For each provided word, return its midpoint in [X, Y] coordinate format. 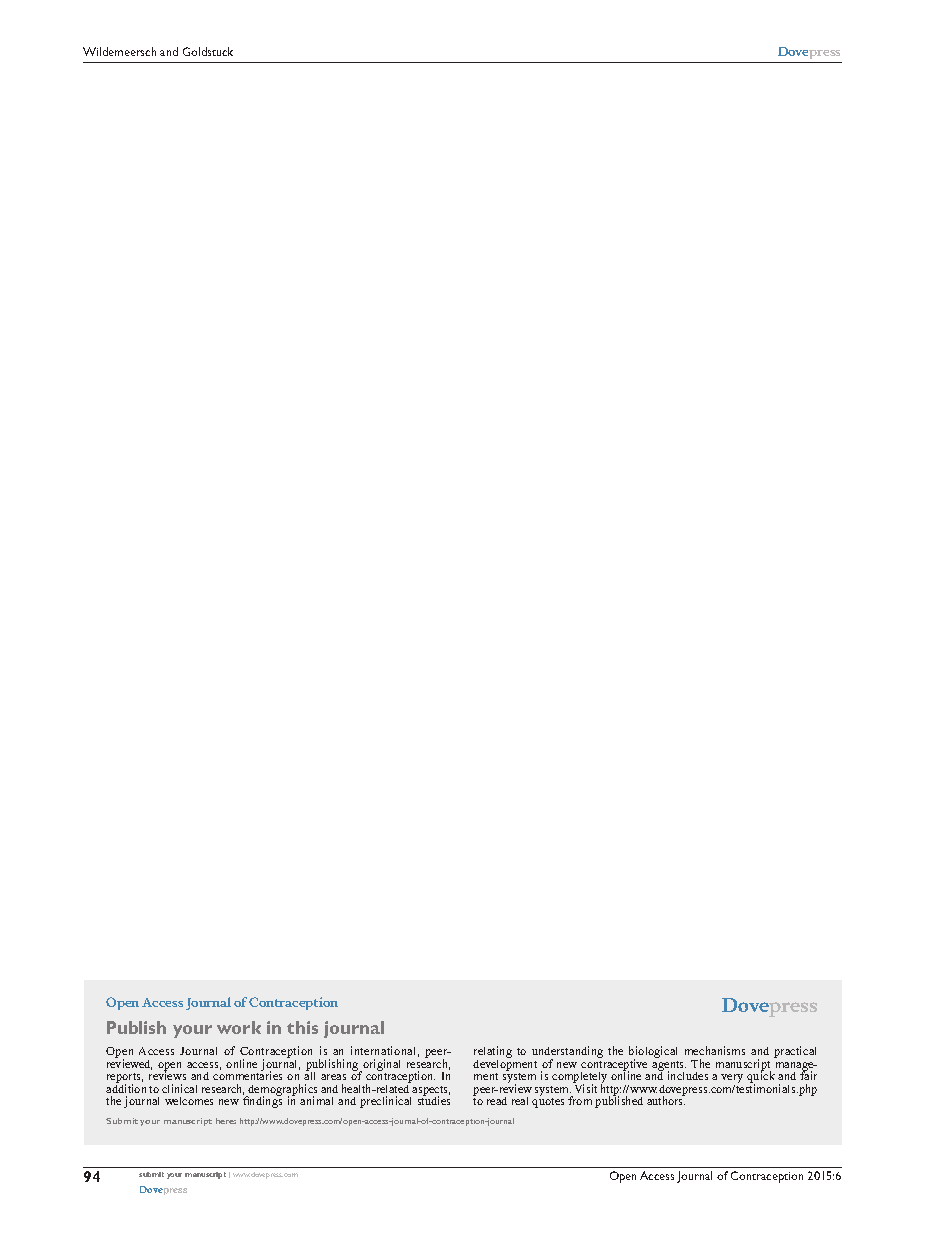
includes [688, 1075]
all [309, 1075]
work [239, 1027]
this [302, 1027]
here [226, 1121]
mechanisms [715, 1050]
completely [579, 1079]
